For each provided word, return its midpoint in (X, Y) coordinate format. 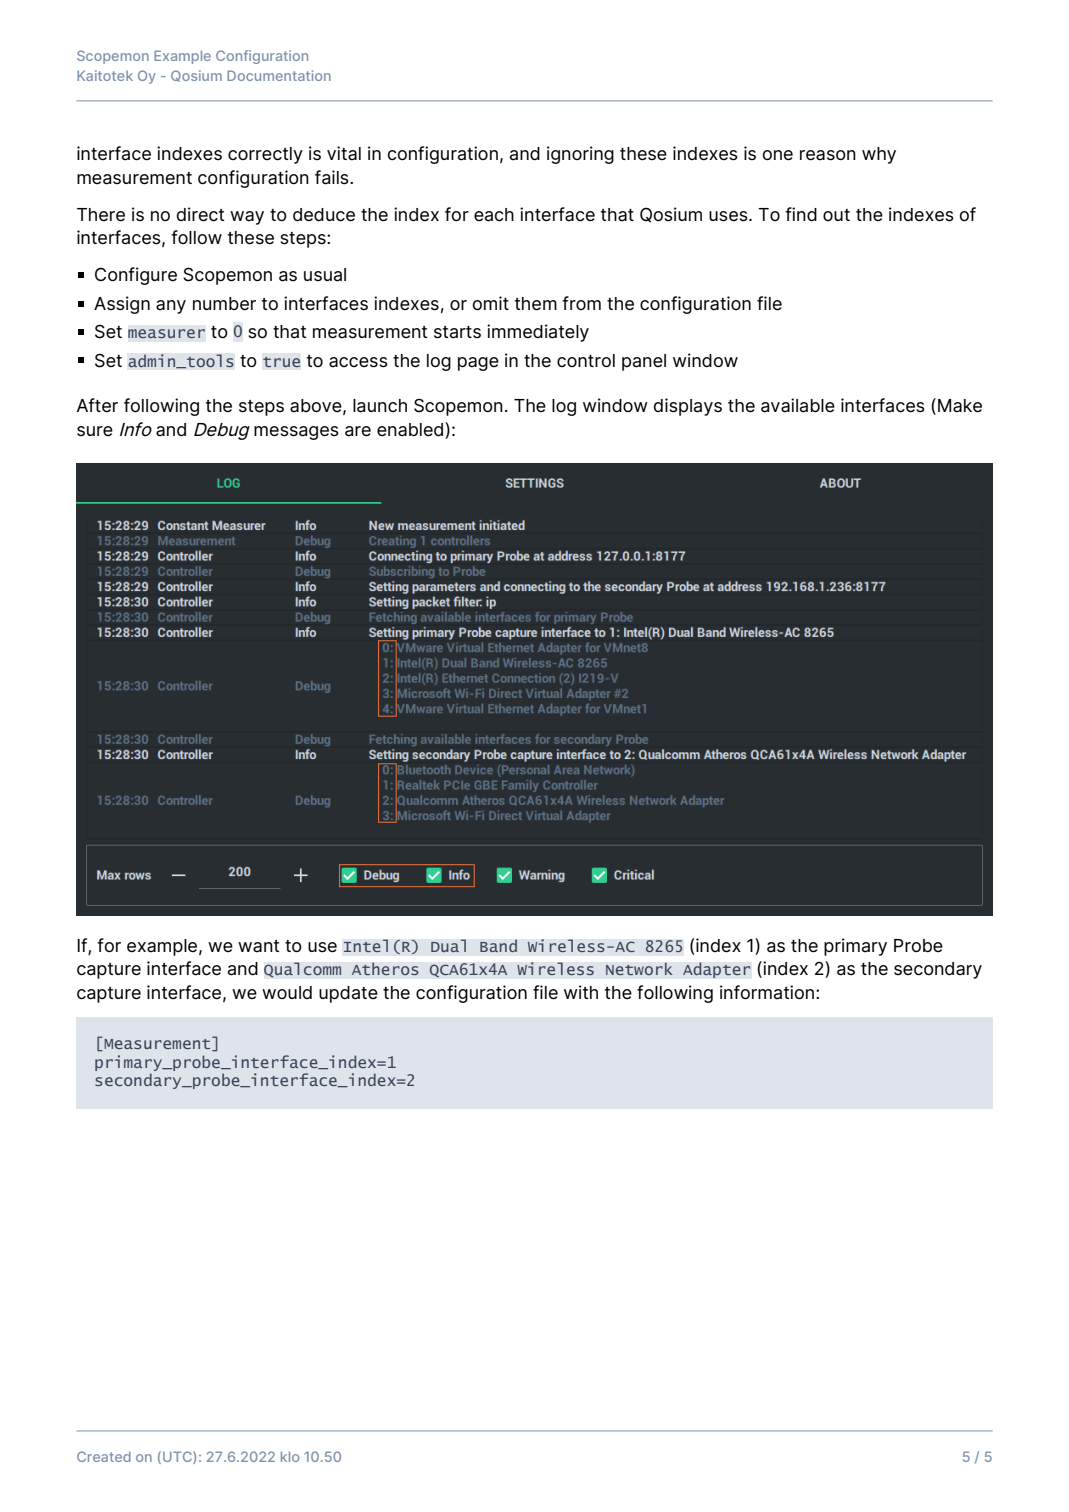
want (258, 946)
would (287, 992)
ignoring (580, 155)
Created (104, 1456)
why (879, 155)
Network (639, 969)
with (581, 992)
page (478, 364)
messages (296, 433)
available (798, 405)
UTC (178, 1457)
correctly (265, 155)
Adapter (717, 970)
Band (498, 946)
